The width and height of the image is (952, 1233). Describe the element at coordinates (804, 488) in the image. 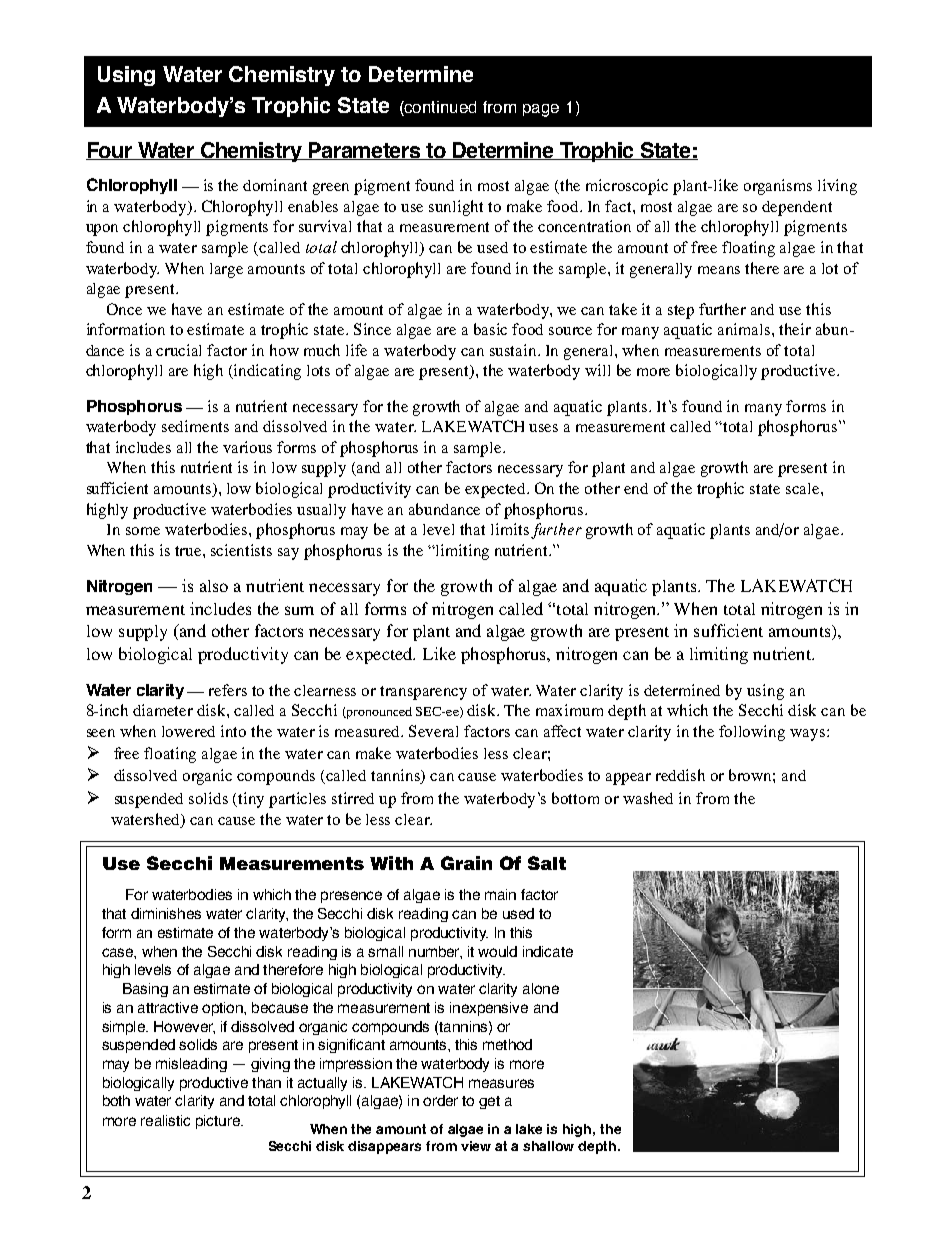

I see `scale` at that location.
